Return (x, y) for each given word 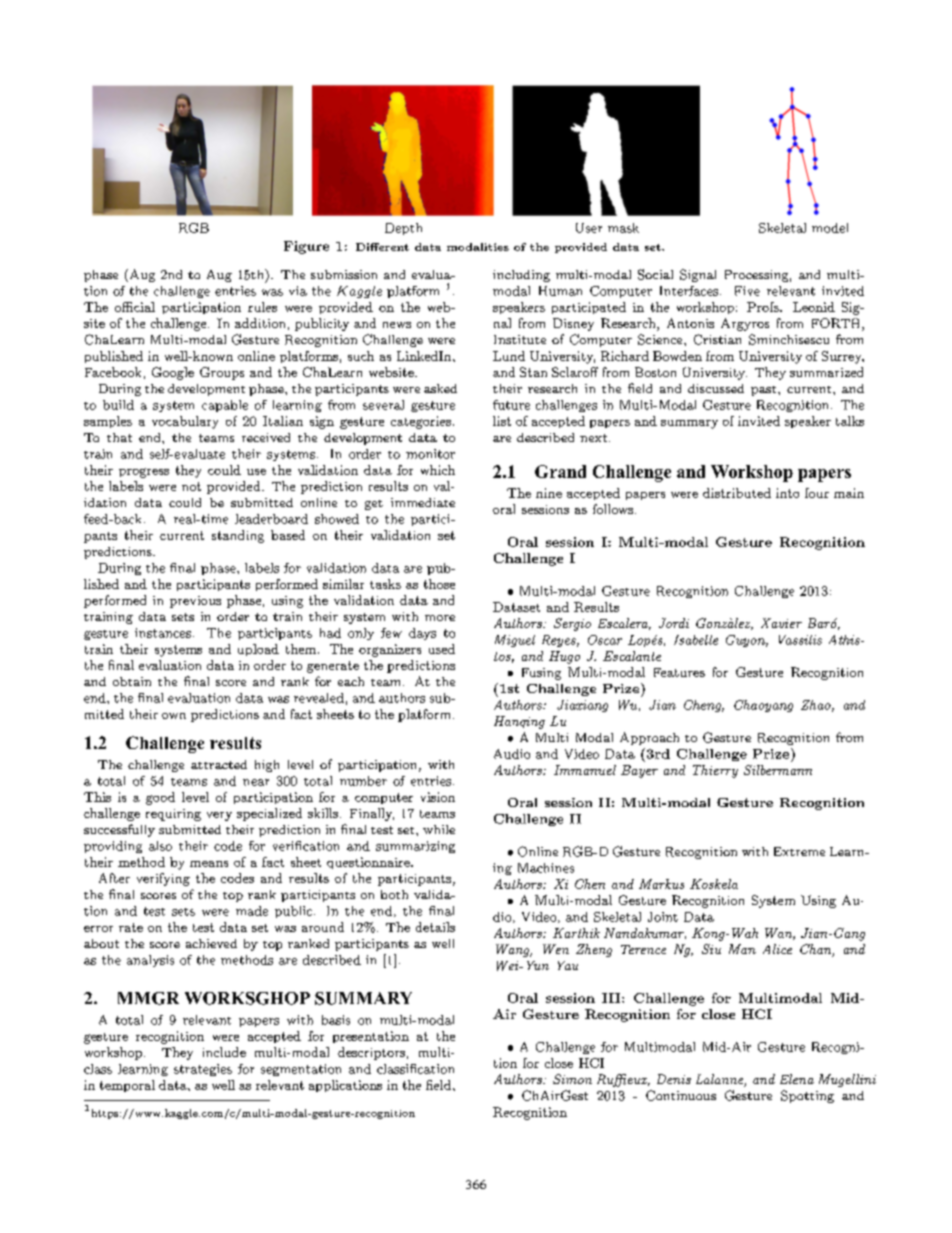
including (521, 276)
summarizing (415, 847)
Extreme (799, 851)
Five (747, 291)
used (442, 649)
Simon (572, 1079)
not (191, 486)
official (135, 307)
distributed (737, 493)
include (224, 1052)
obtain (132, 681)
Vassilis (800, 640)
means (209, 864)
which (438, 470)
